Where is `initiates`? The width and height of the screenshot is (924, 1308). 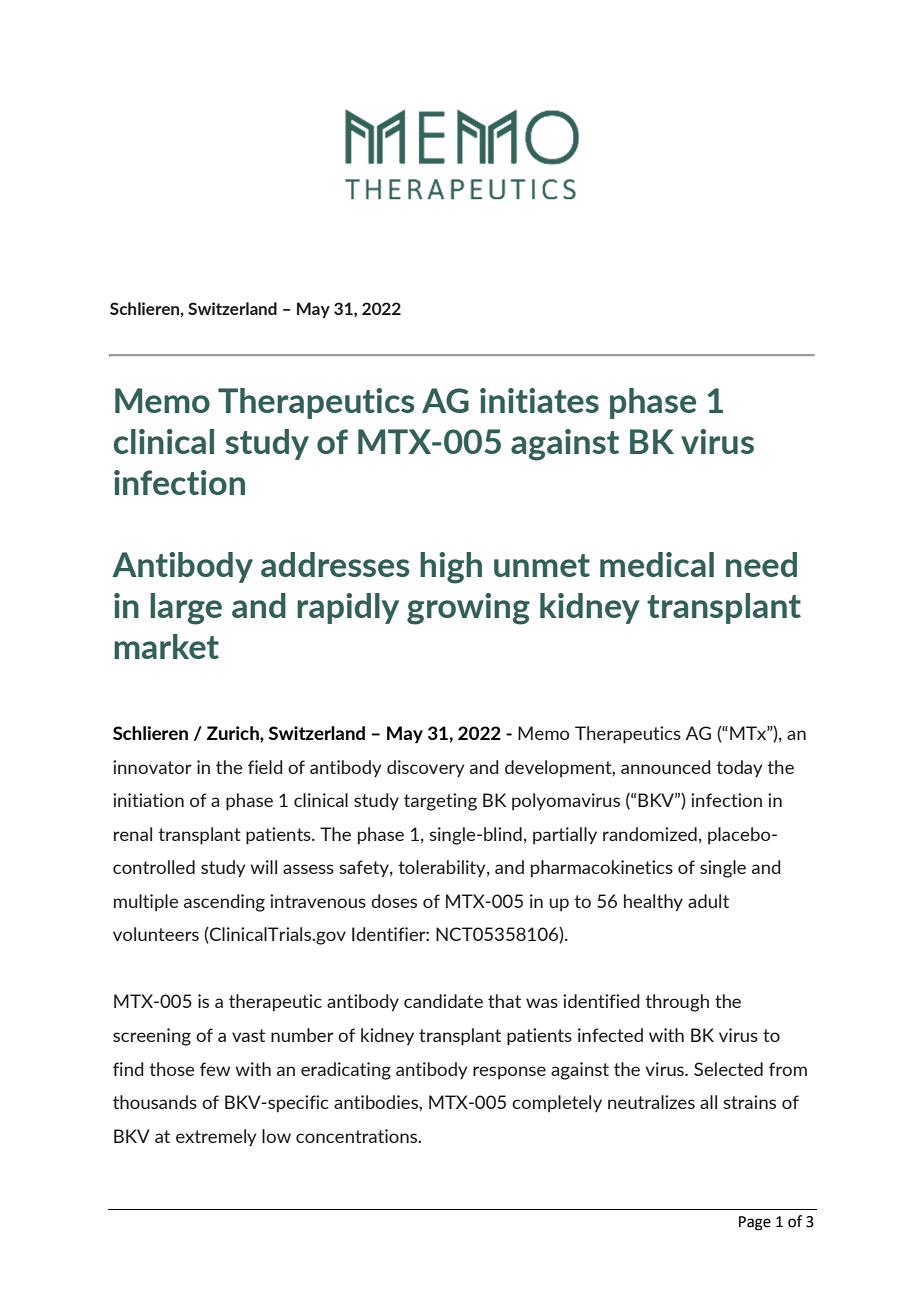
initiates is located at coordinates (539, 400).
